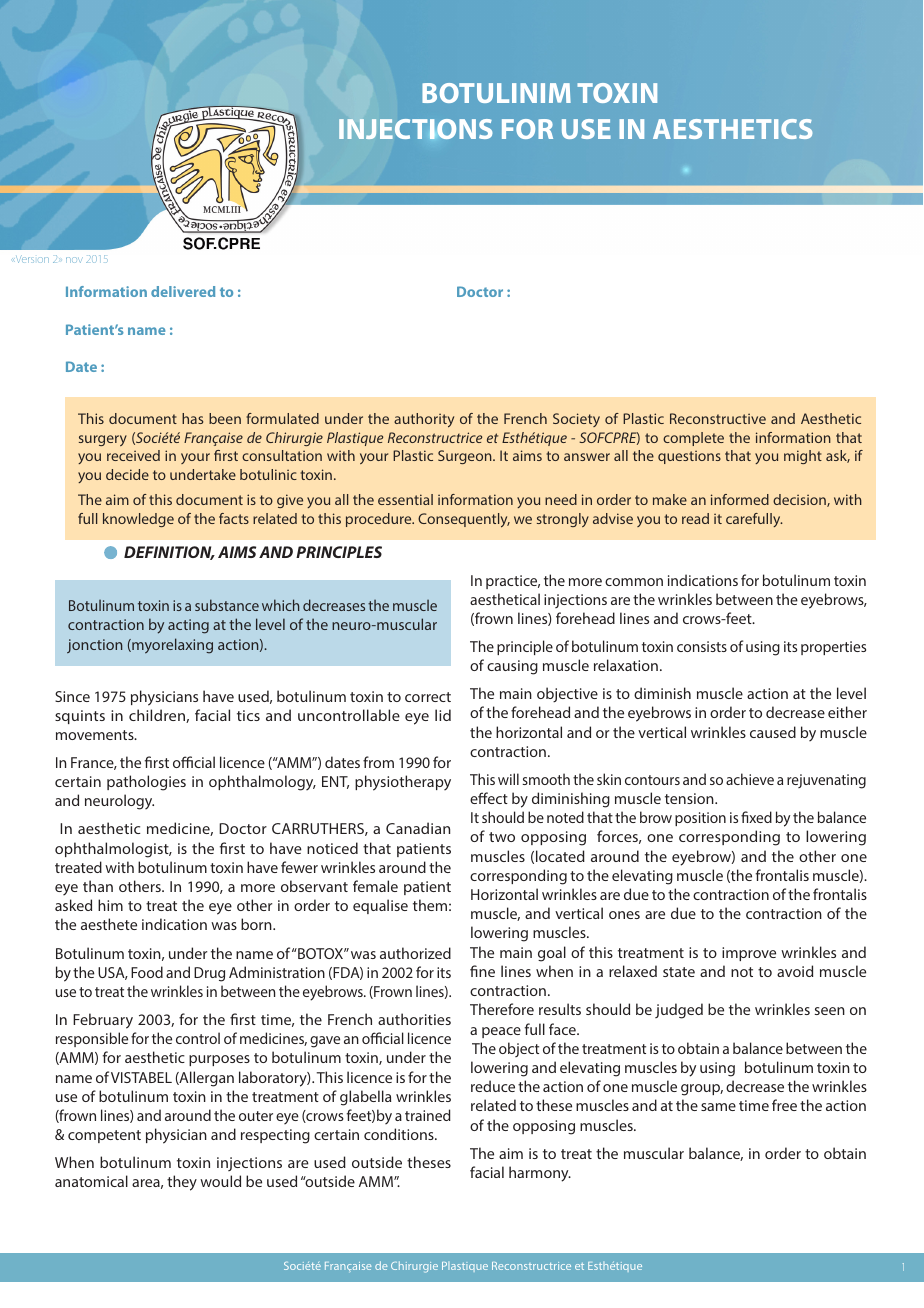 This page has height=1308, width=924. I want to click on competent, so click(104, 1136).
